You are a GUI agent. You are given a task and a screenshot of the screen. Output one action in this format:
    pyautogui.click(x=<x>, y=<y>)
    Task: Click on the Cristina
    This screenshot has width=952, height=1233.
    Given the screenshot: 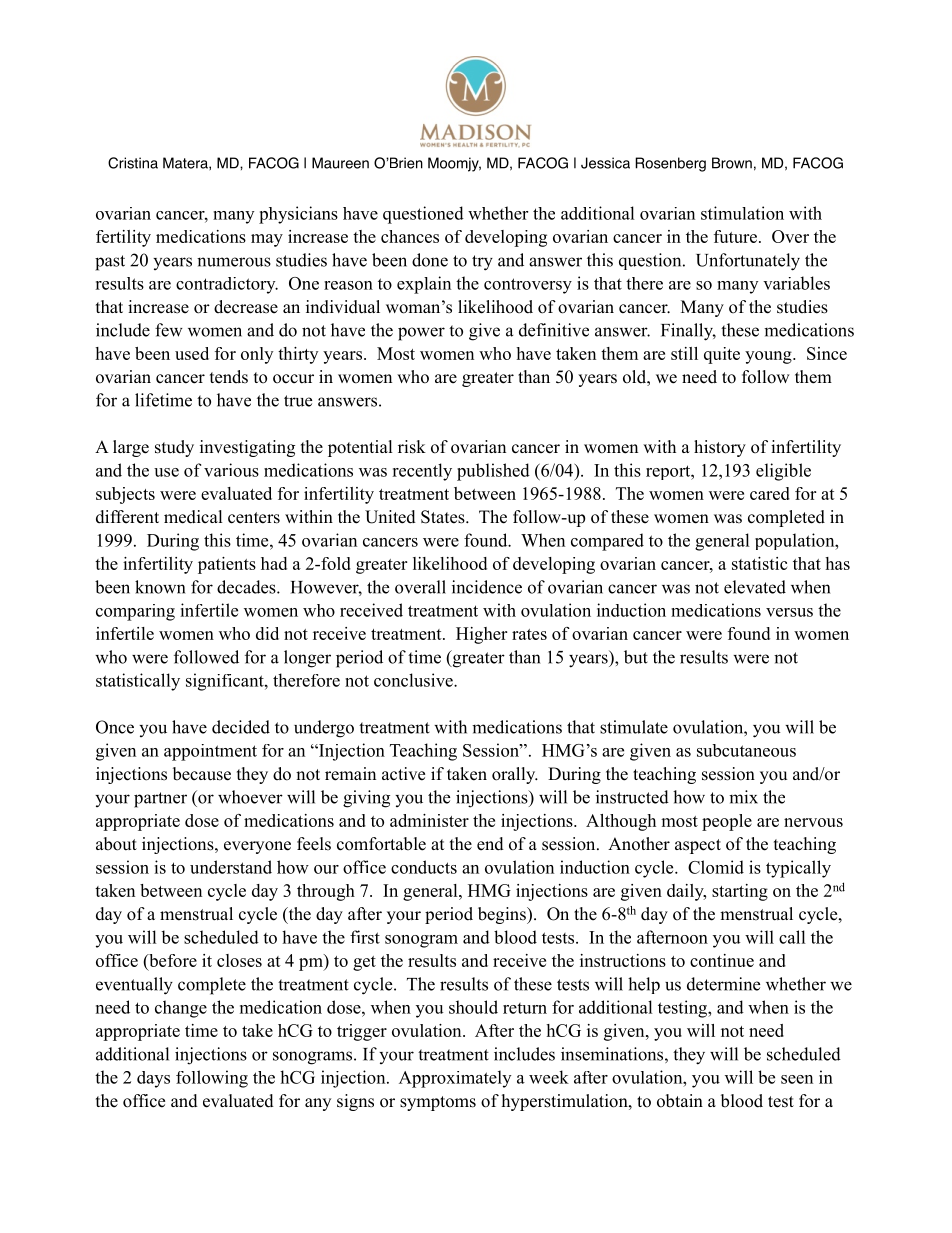 What is the action you would take?
    pyautogui.click(x=133, y=163)
